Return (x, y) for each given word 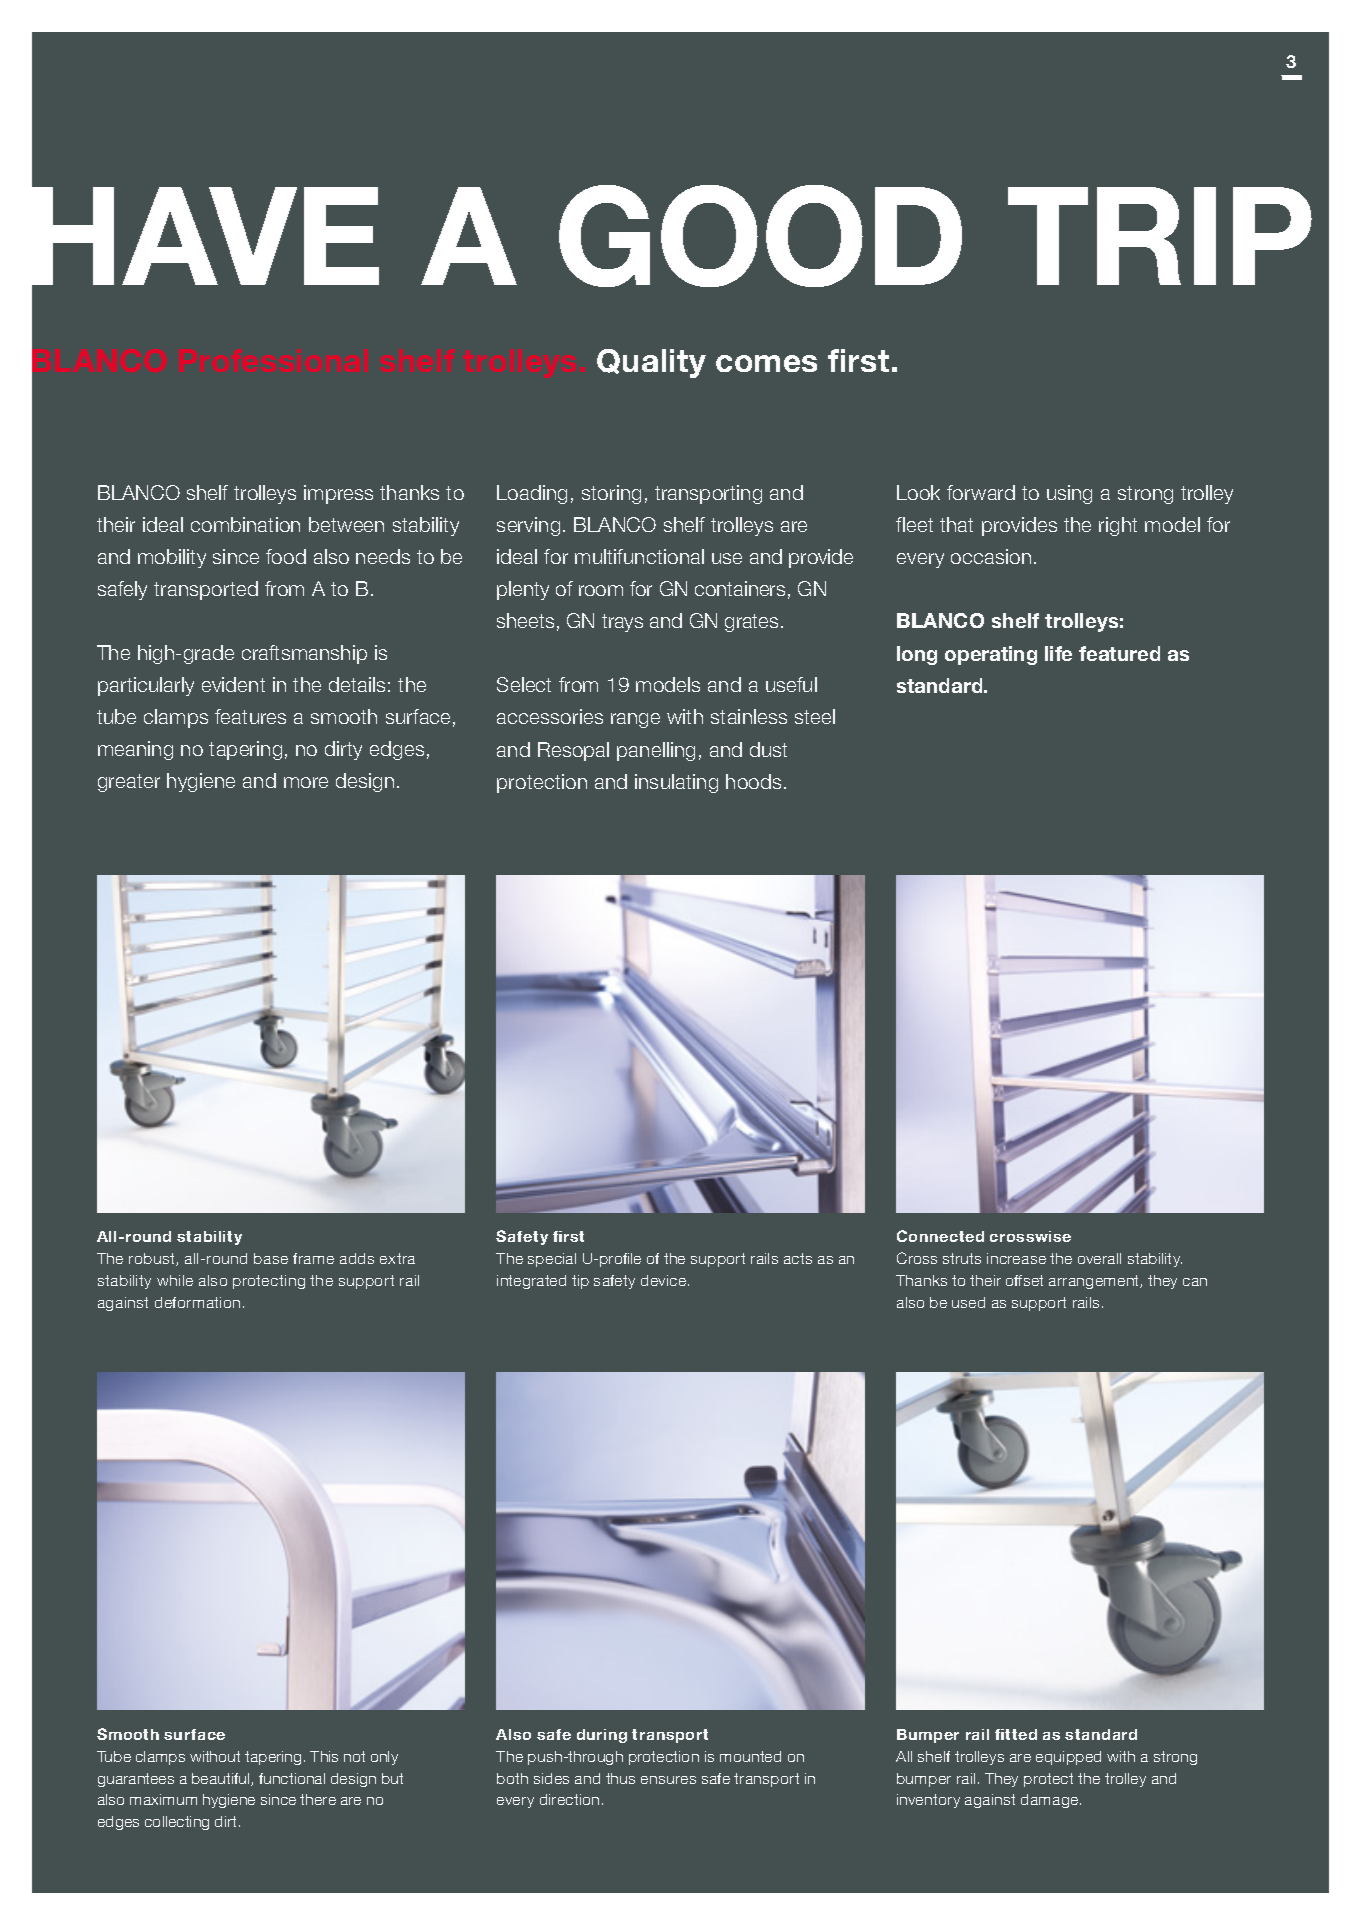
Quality (651, 363)
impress (338, 494)
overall (1099, 1258)
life (1058, 653)
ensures (668, 1780)
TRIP (1160, 236)
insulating (676, 783)
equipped (1068, 1758)
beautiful (222, 1779)
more (306, 782)
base (271, 1258)
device (665, 1280)
